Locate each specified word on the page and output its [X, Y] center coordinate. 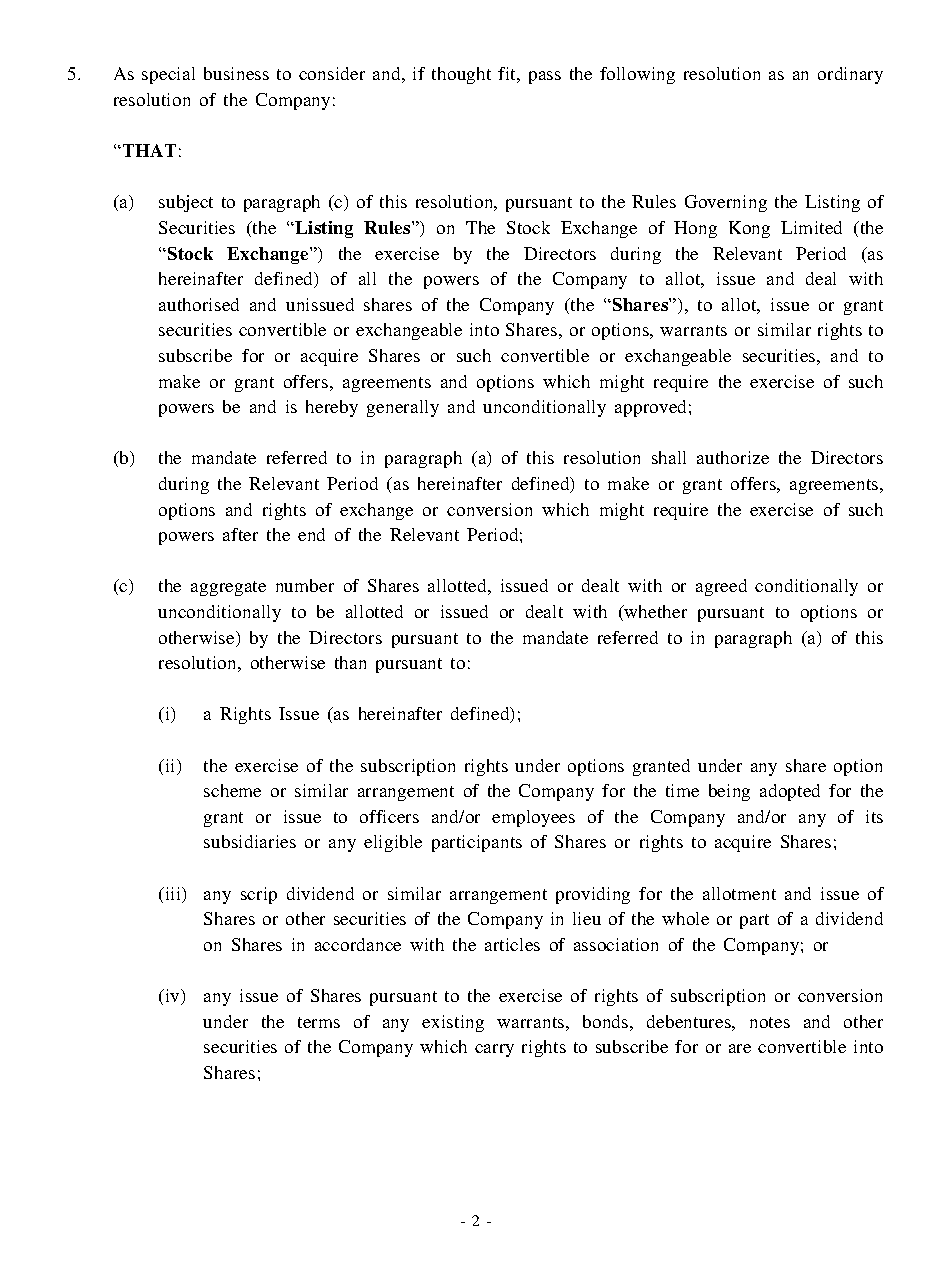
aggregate [228, 588]
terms [319, 1022]
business [236, 73]
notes [770, 1022]
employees [533, 818]
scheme [232, 790]
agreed [721, 587]
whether [655, 611]
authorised [199, 304]
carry [494, 1050]
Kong [749, 229]
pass [545, 77]
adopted [790, 792]
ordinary [850, 75]
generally [403, 408]
